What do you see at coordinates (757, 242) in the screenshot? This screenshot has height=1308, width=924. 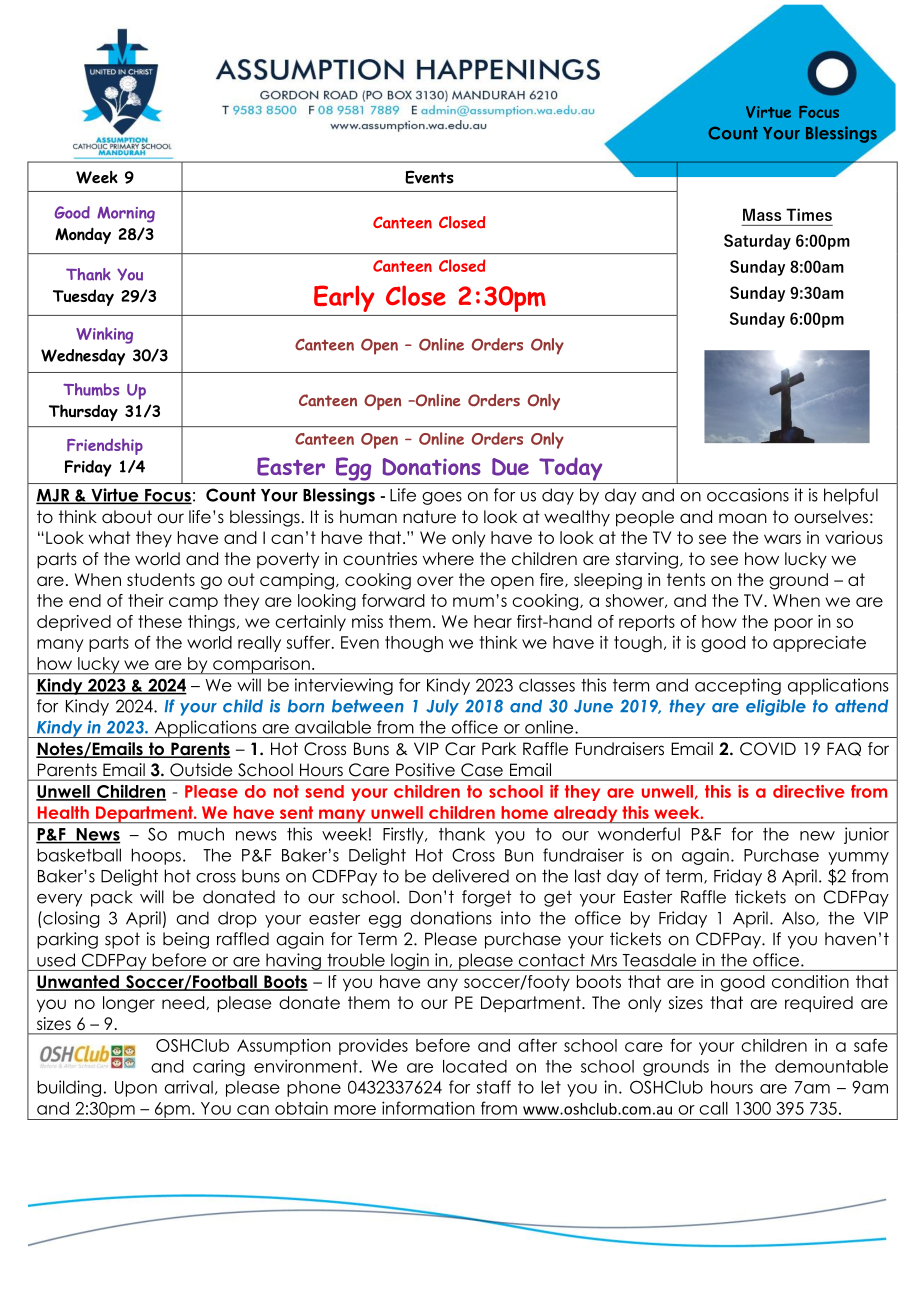 I see `Saturday` at bounding box center [757, 242].
